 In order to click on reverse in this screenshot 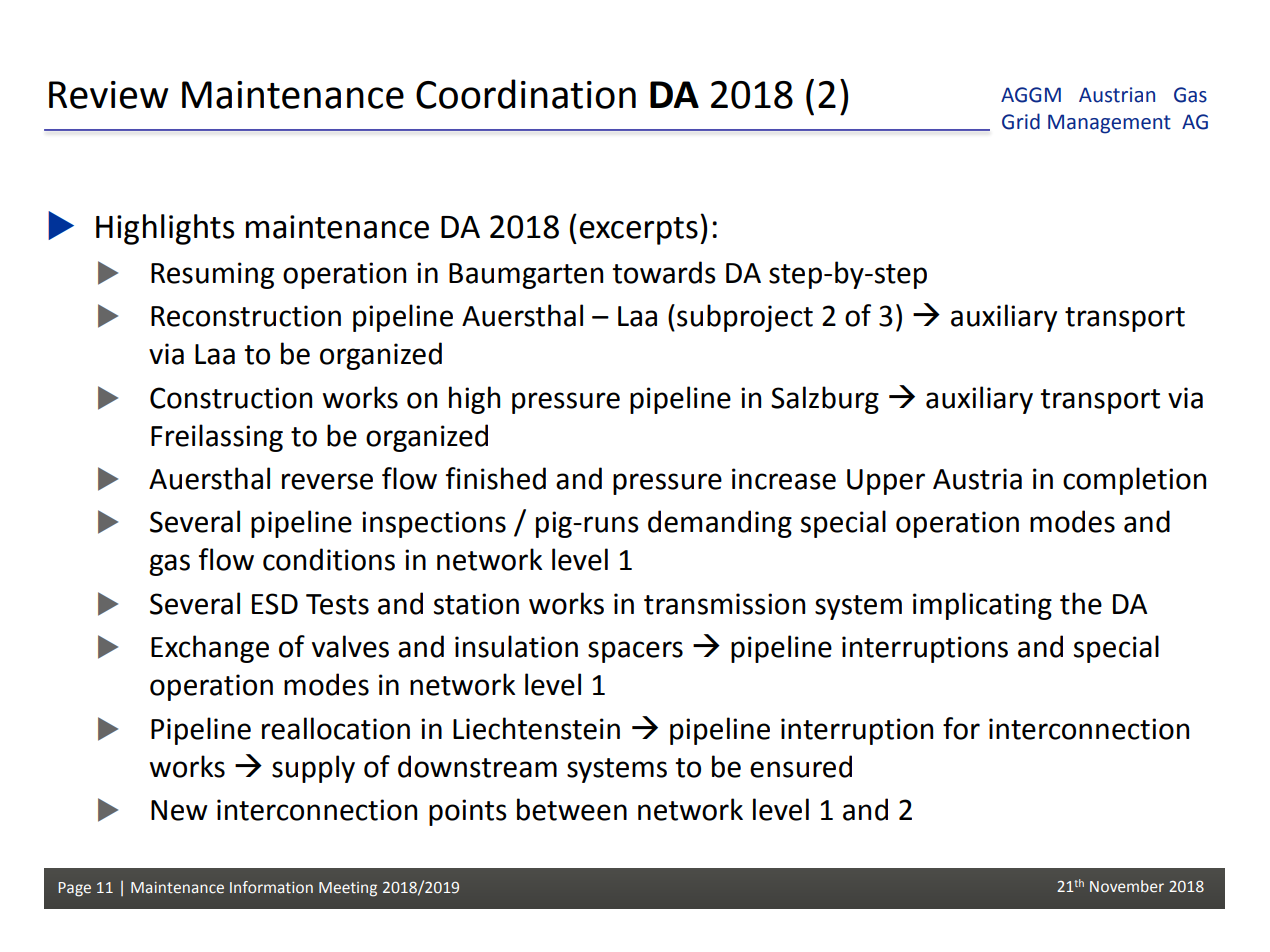, I will do `click(327, 481)`.
